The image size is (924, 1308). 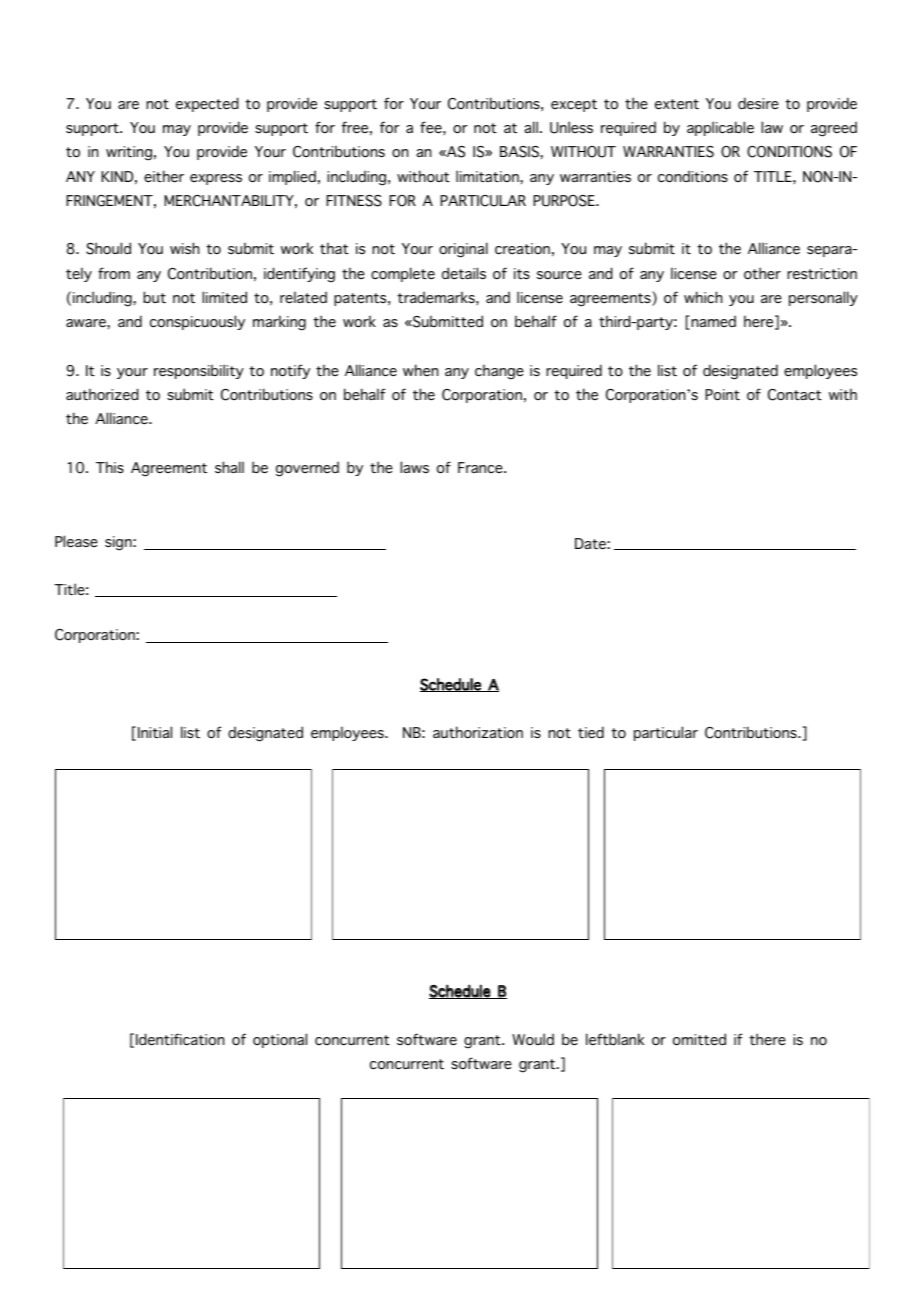 What do you see at coordinates (720, 128) in the image?
I see `applicable` at bounding box center [720, 128].
